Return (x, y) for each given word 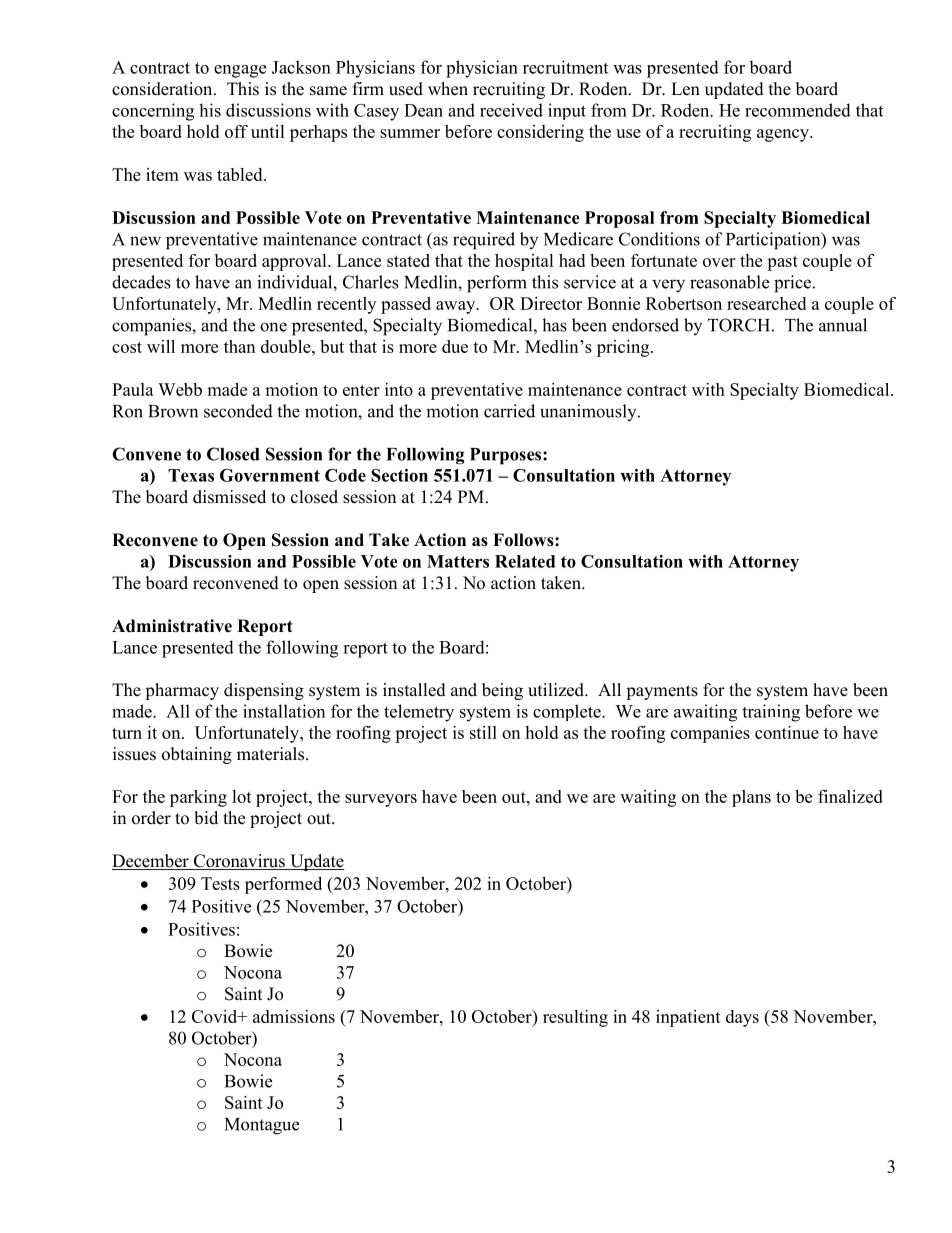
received (511, 110)
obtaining (197, 755)
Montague (262, 1126)
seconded (238, 411)
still (483, 732)
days (742, 1018)
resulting (575, 1018)
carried (509, 411)
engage (240, 71)
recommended (798, 110)
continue (787, 732)
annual (843, 325)
